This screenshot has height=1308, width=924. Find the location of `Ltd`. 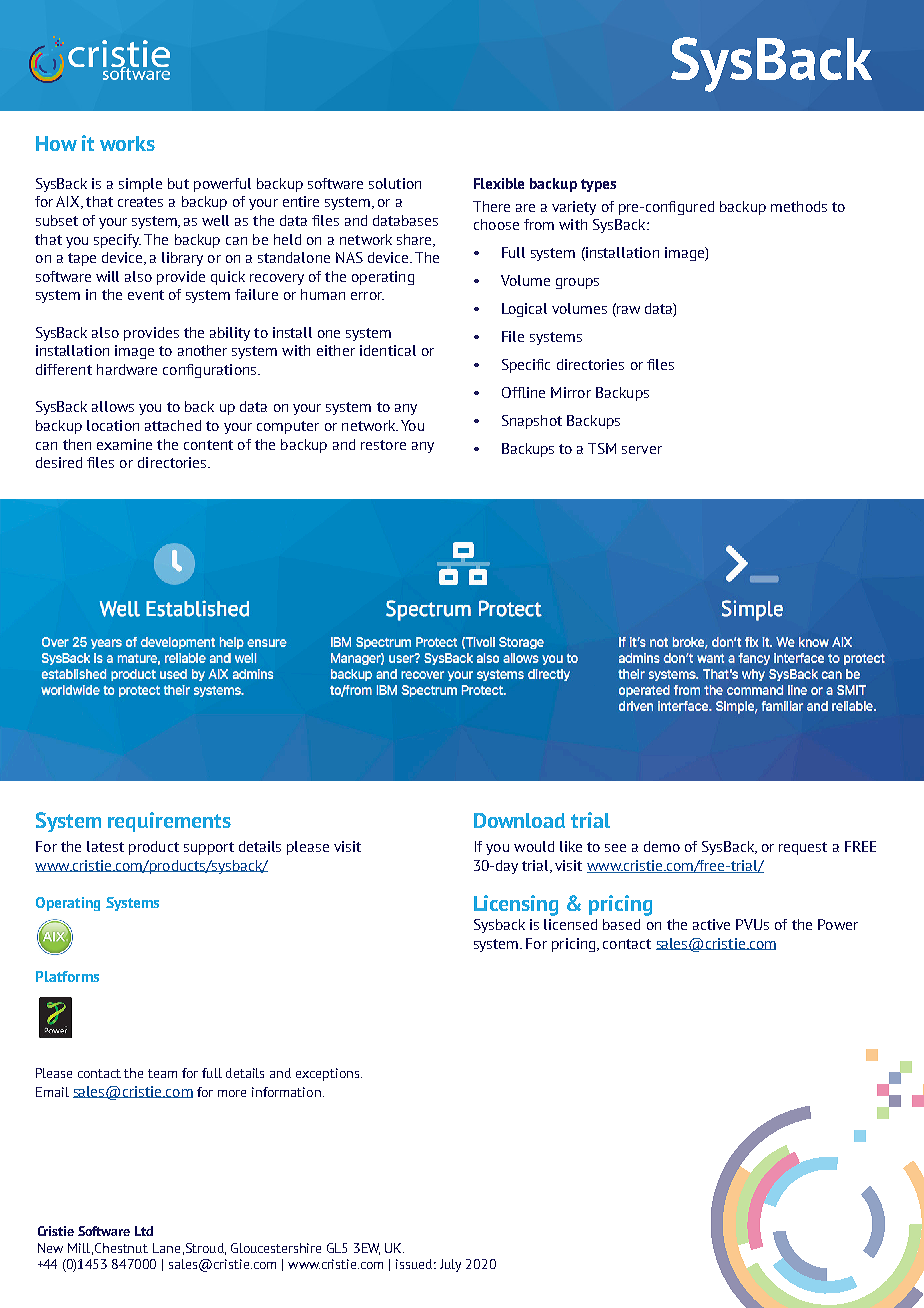

Ltd is located at coordinates (144, 1231).
